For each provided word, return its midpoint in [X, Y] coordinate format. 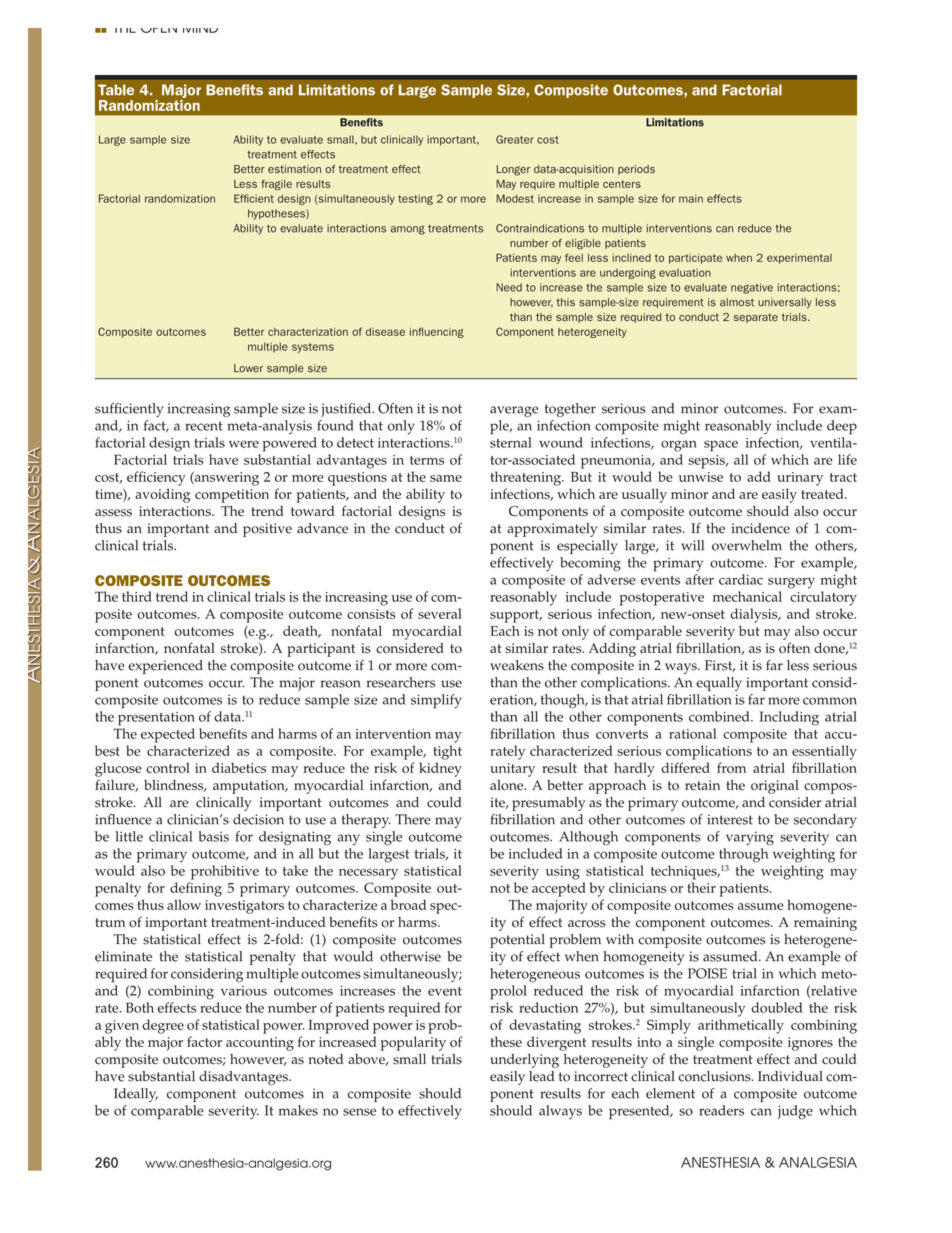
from [731, 767]
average [514, 411]
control [168, 767]
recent [204, 426]
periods [636, 170]
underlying [525, 1061]
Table [116, 90]
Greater [515, 139]
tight [447, 752]
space [721, 446]
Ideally [136, 1095]
